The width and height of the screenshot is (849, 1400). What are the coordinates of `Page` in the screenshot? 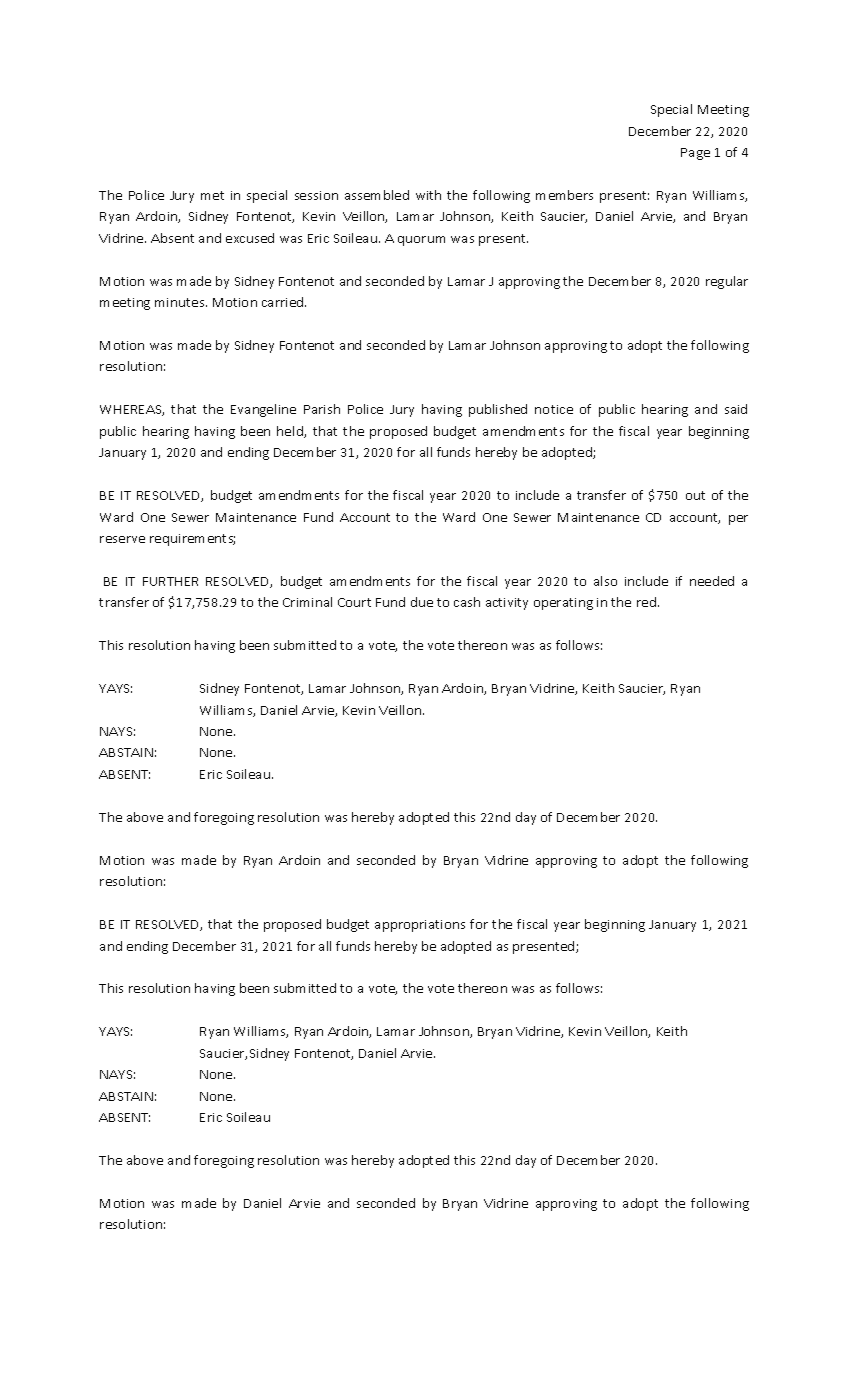 It's located at (695, 154).
